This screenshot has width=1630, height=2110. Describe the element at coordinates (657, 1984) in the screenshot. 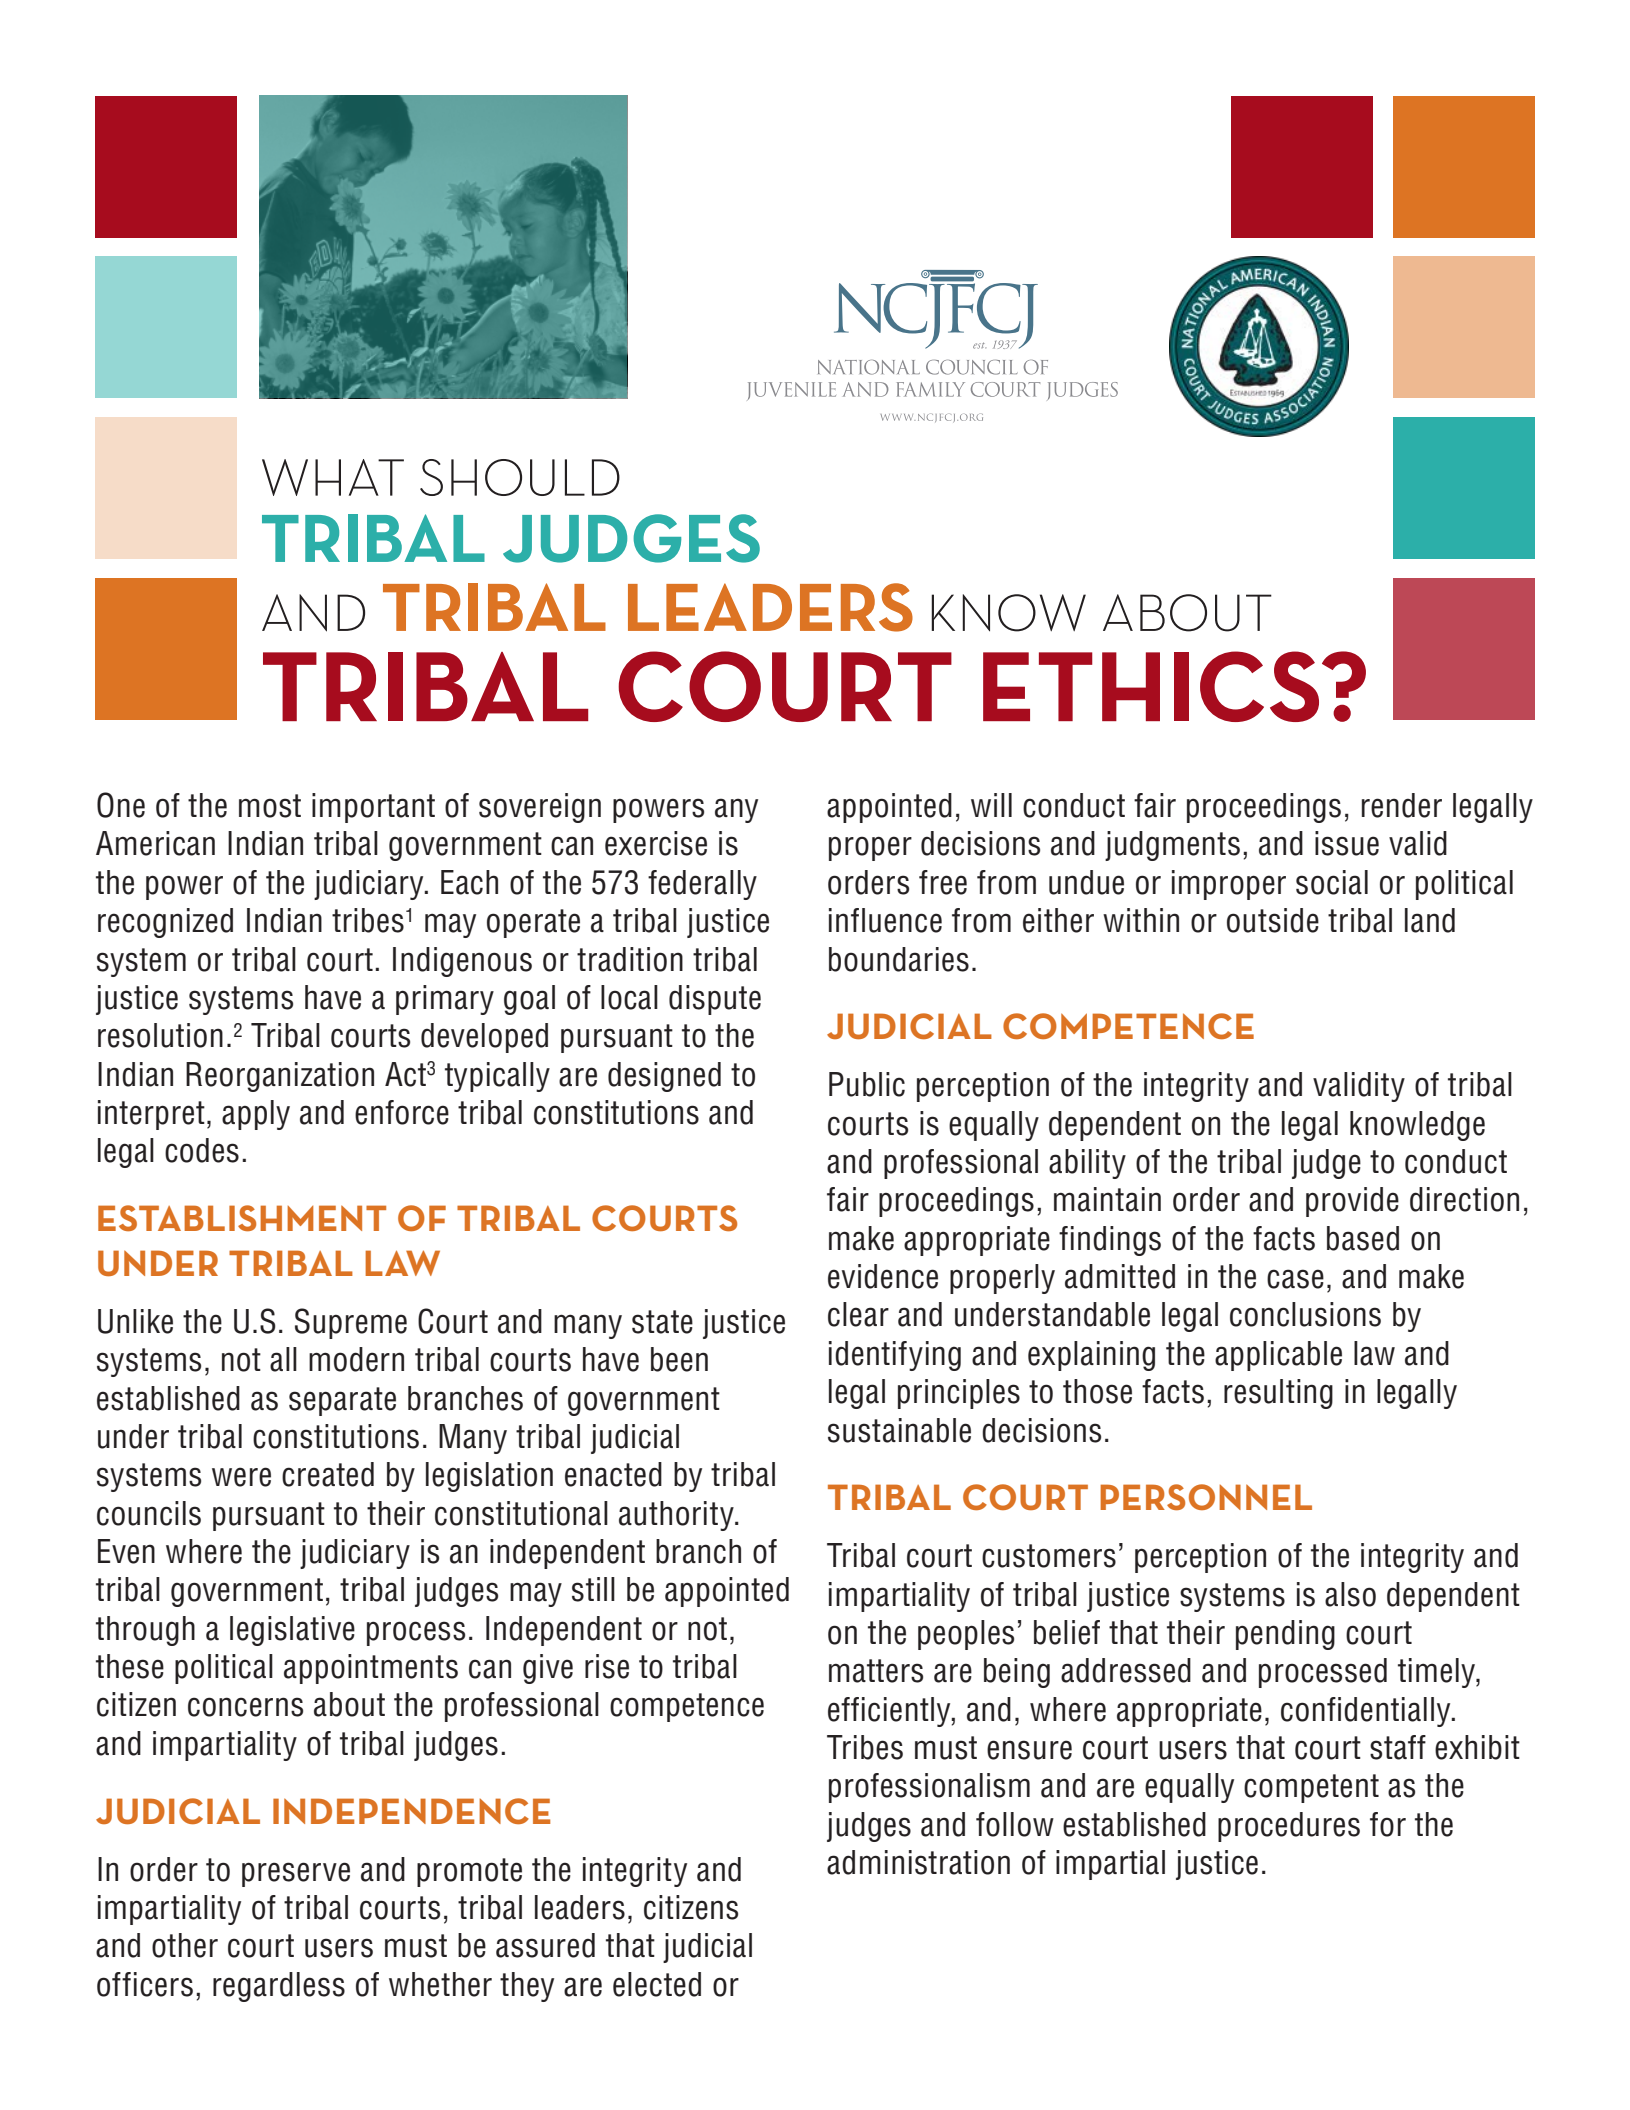

I see `elected` at that location.
